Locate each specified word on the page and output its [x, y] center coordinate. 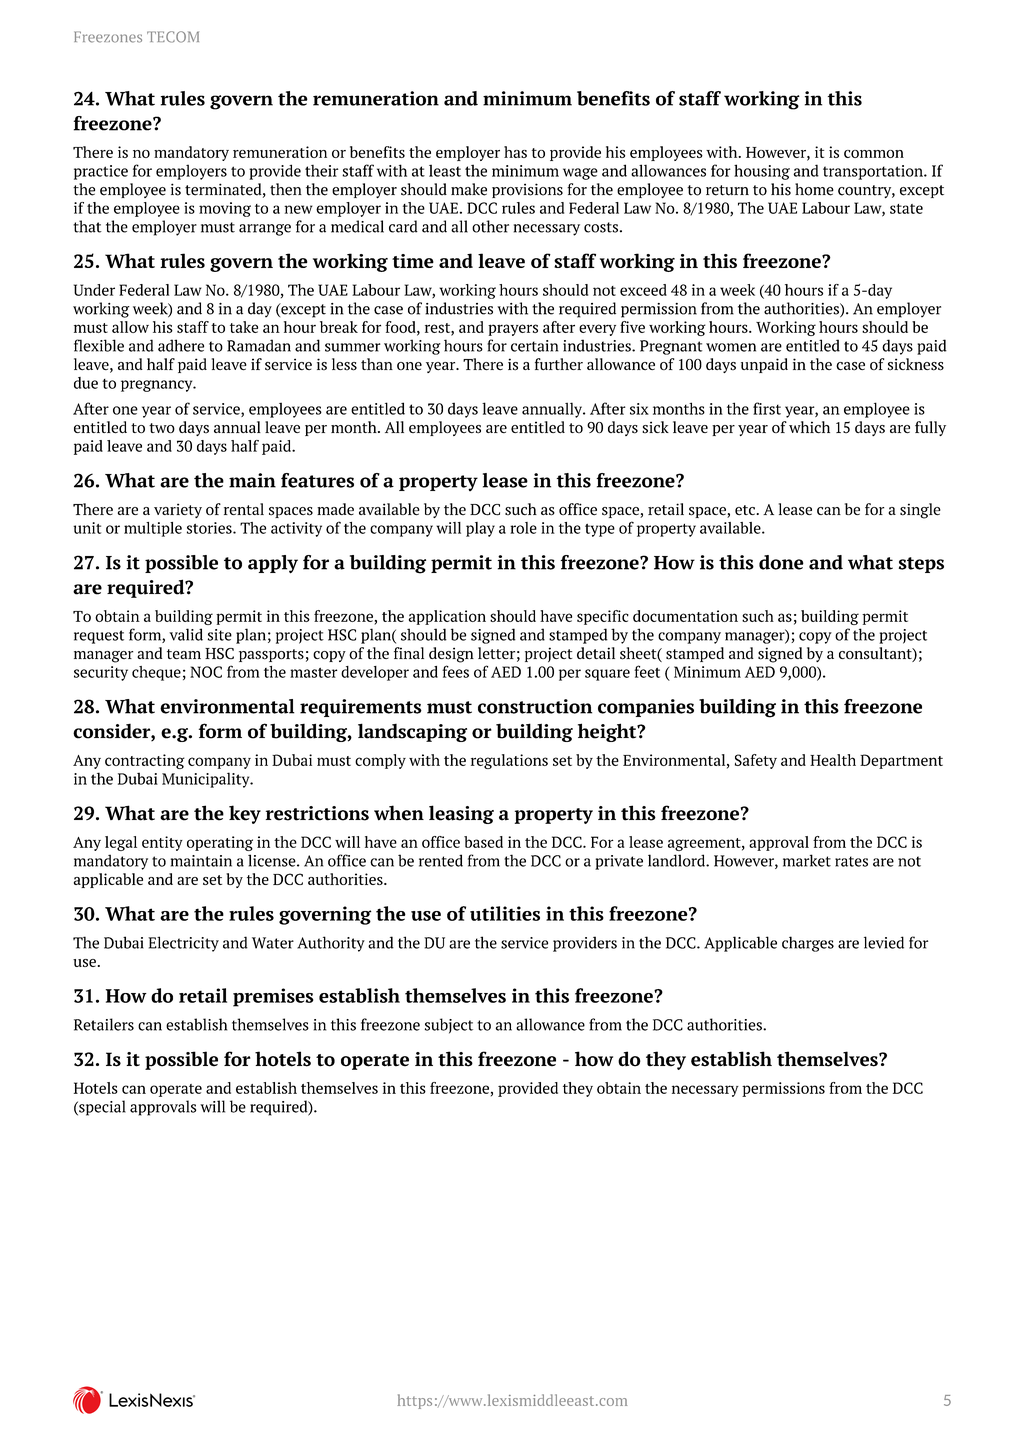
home [814, 189]
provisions [527, 190]
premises [273, 997]
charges [808, 944]
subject [449, 1026]
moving [225, 209]
